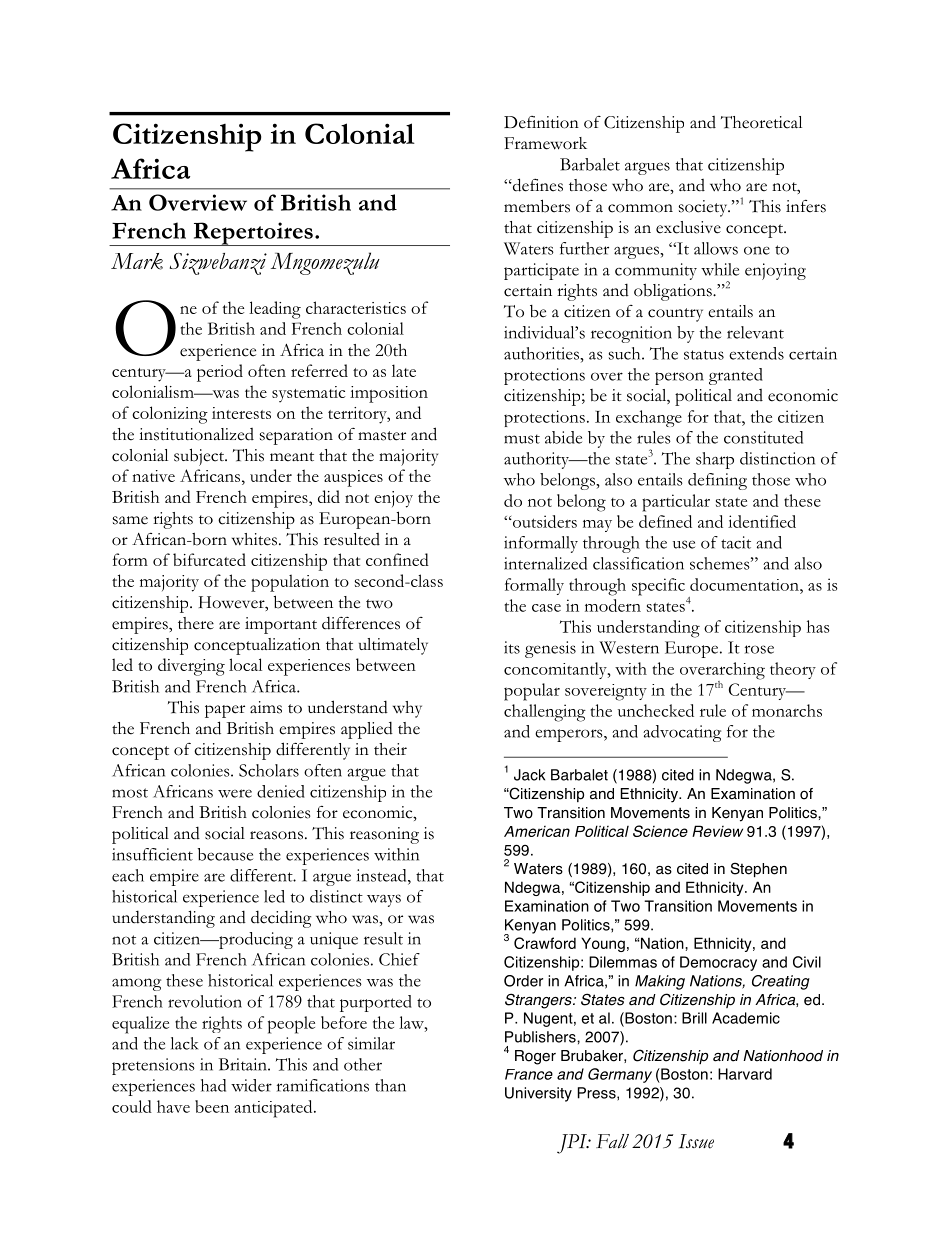  What do you see at coordinates (212, 1106) in the image?
I see `been` at bounding box center [212, 1106].
